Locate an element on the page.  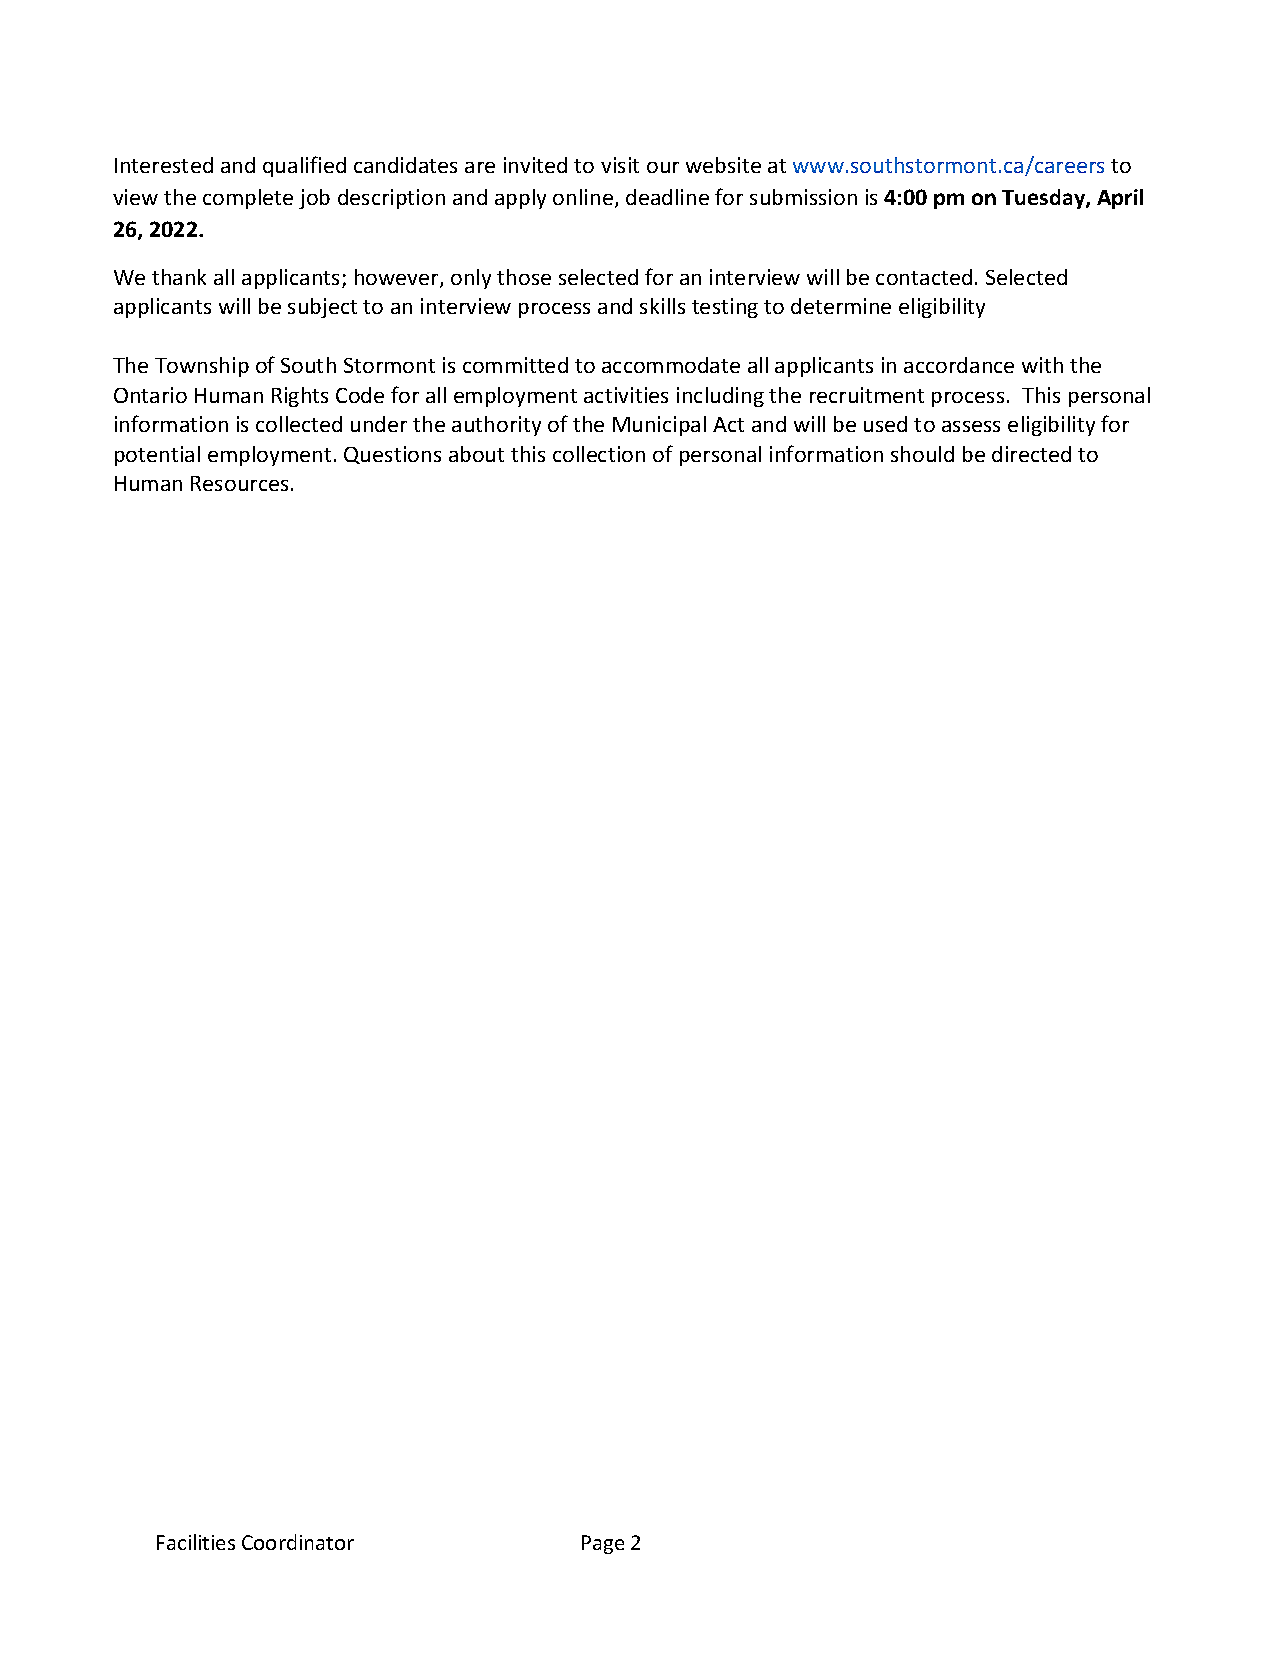
Municipal is located at coordinates (659, 426).
